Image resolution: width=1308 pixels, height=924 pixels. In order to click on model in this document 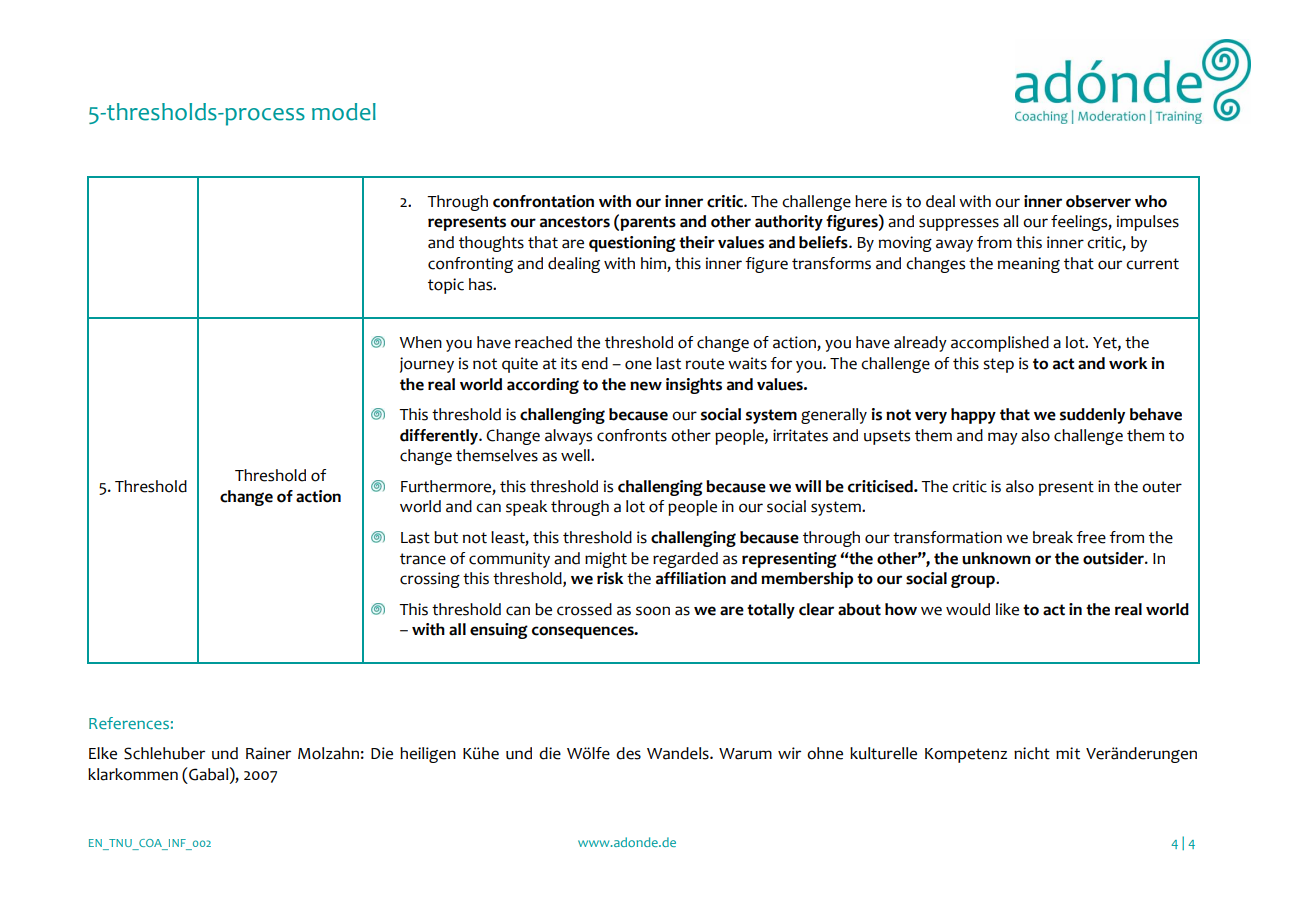, I will do `click(344, 112)`.
